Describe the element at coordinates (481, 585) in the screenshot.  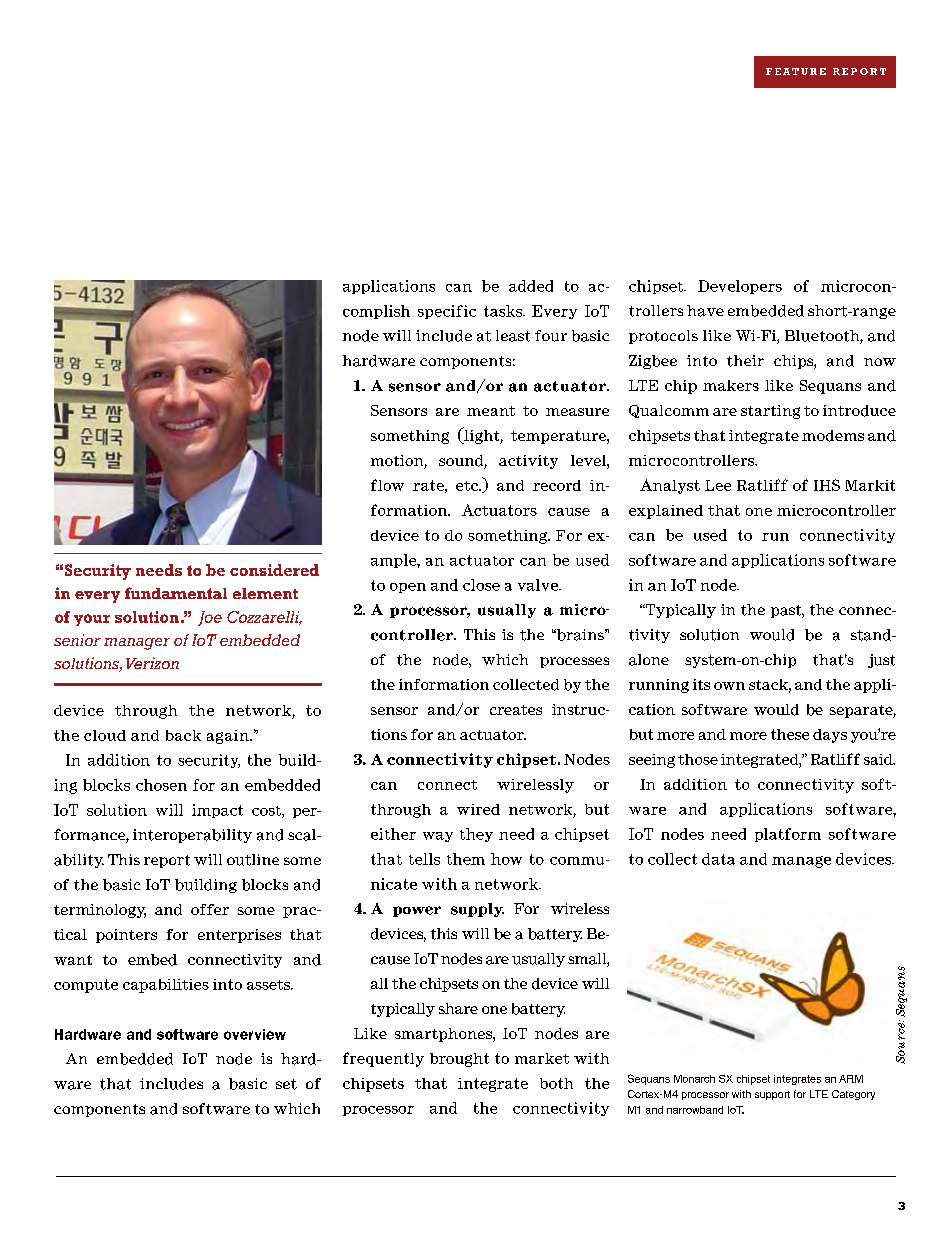
I see `close` at that location.
